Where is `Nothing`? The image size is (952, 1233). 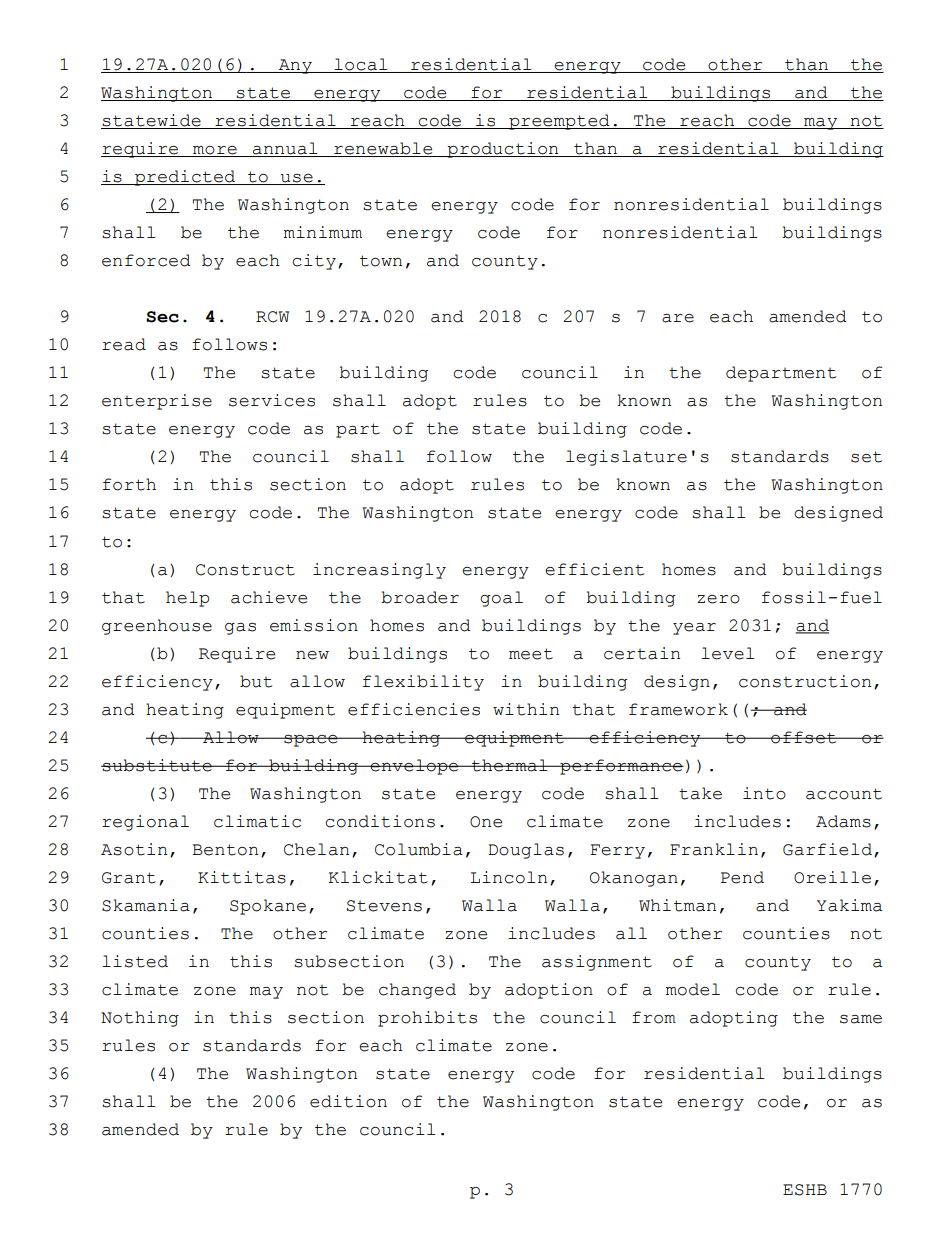
Nothing is located at coordinates (140, 1019).
